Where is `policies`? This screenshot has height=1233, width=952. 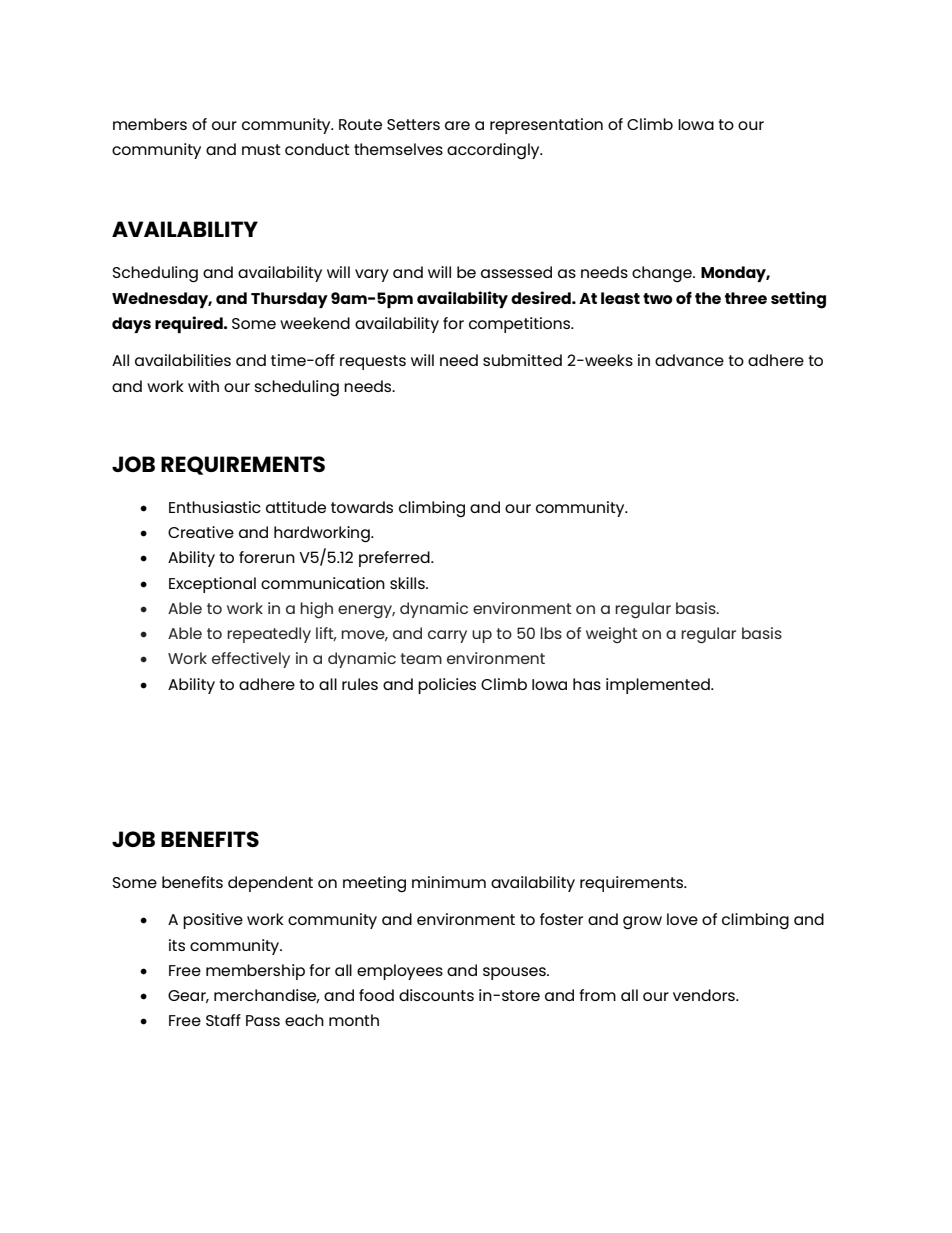 policies is located at coordinates (447, 686).
